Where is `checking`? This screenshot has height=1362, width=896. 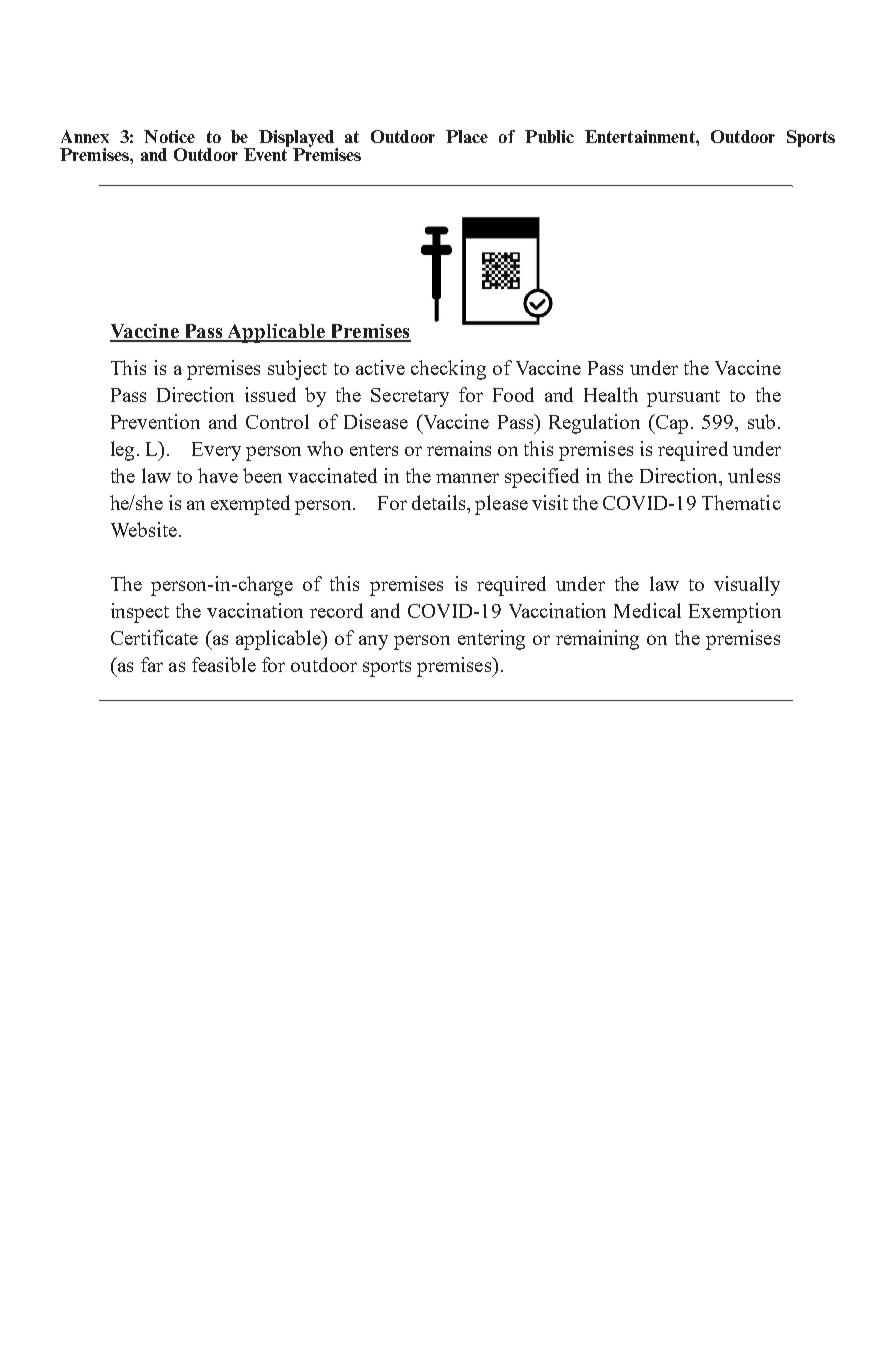
checking is located at coordinates (448, 370).
